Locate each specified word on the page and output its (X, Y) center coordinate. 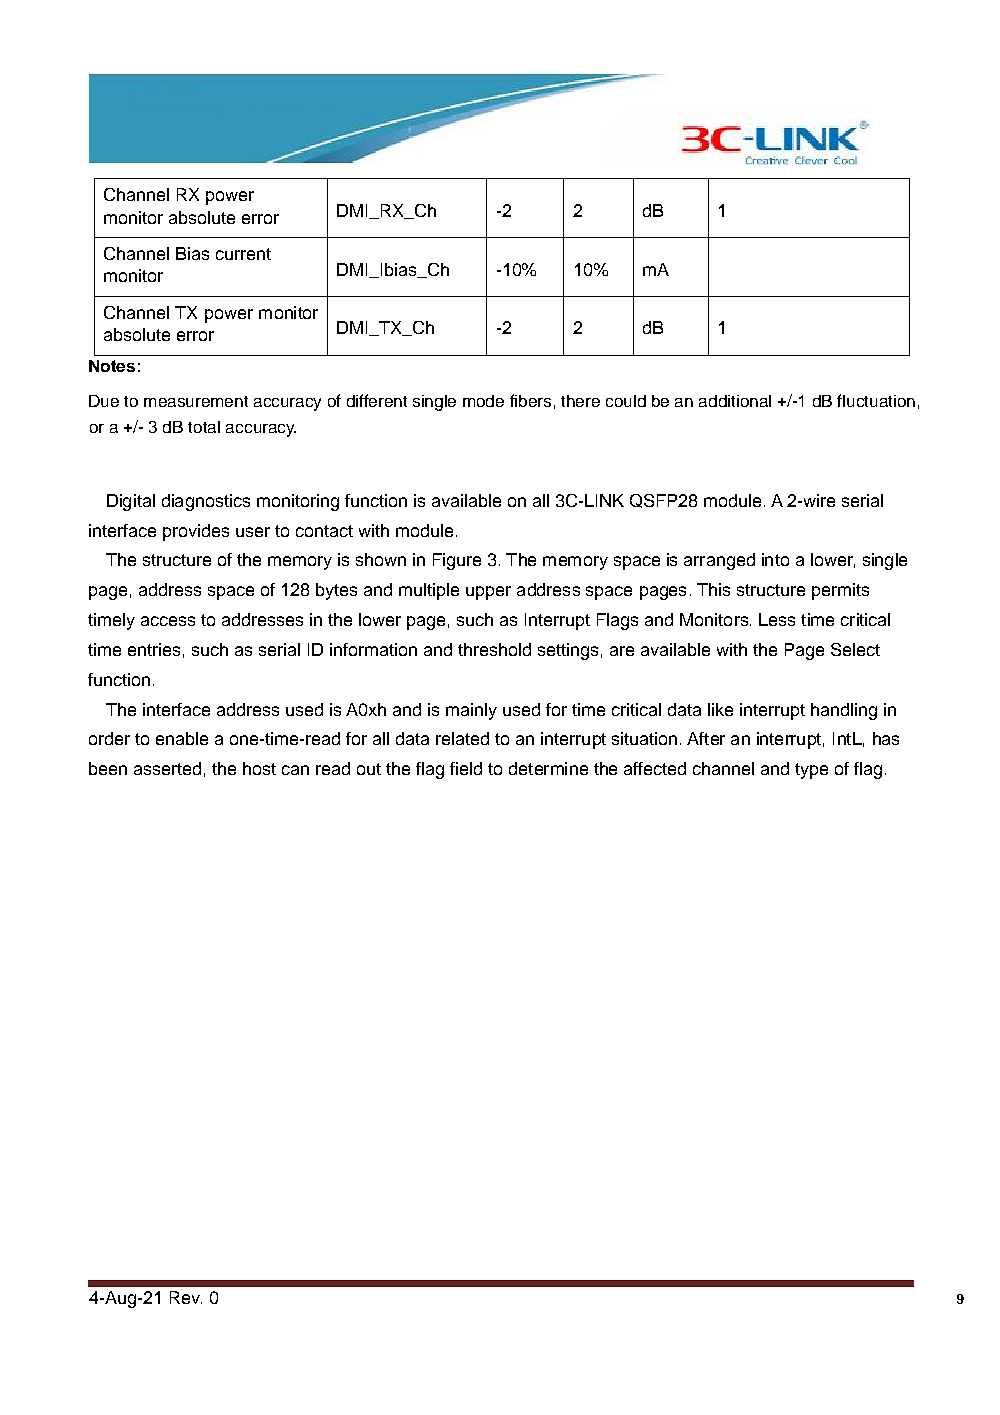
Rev (186, 1297)
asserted (167, 768)
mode (483, 401)
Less (777, 619)
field (466, 768)
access (168, 621)
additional (735, 401)
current (243, 254)
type (811, 771)
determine (548, 768)
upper (488, 593)
